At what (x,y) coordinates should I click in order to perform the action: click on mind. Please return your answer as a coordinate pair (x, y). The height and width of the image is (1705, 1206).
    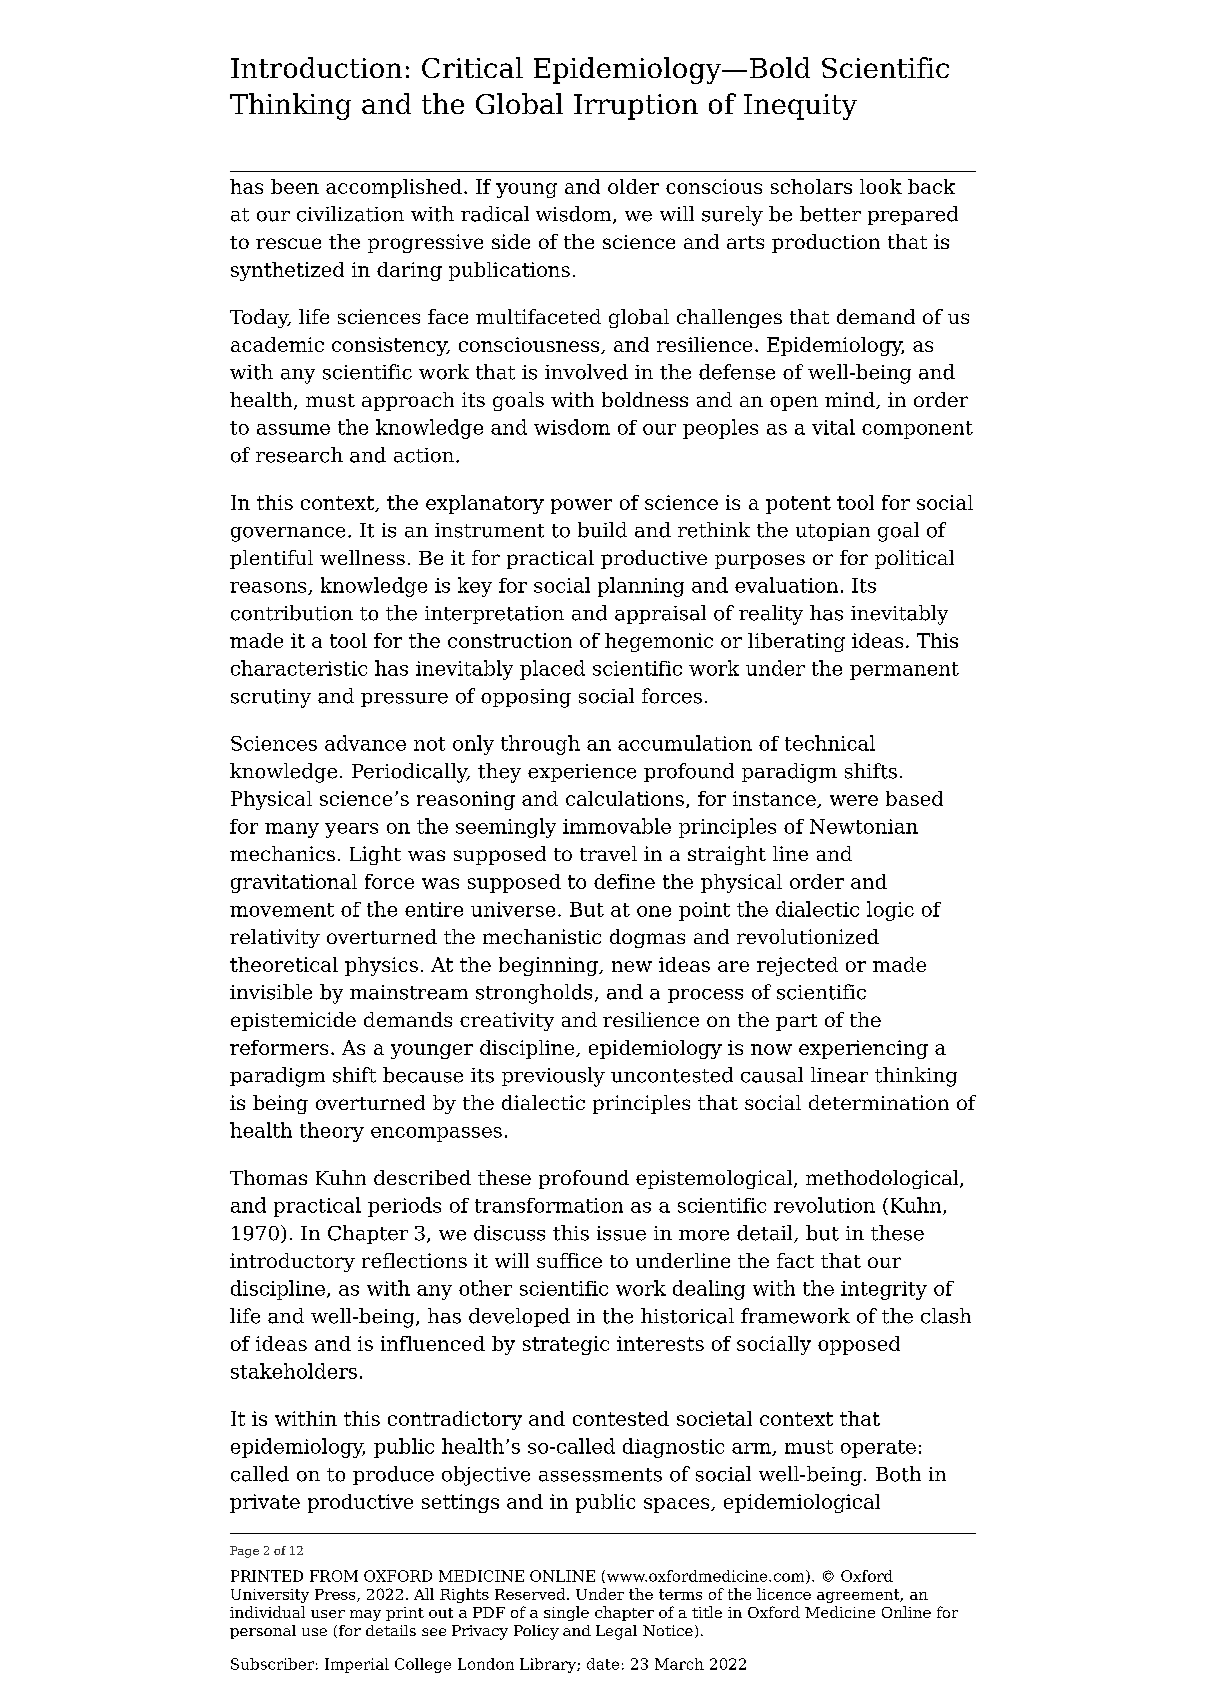
    Looking at the image, I should click on (851, 400).
